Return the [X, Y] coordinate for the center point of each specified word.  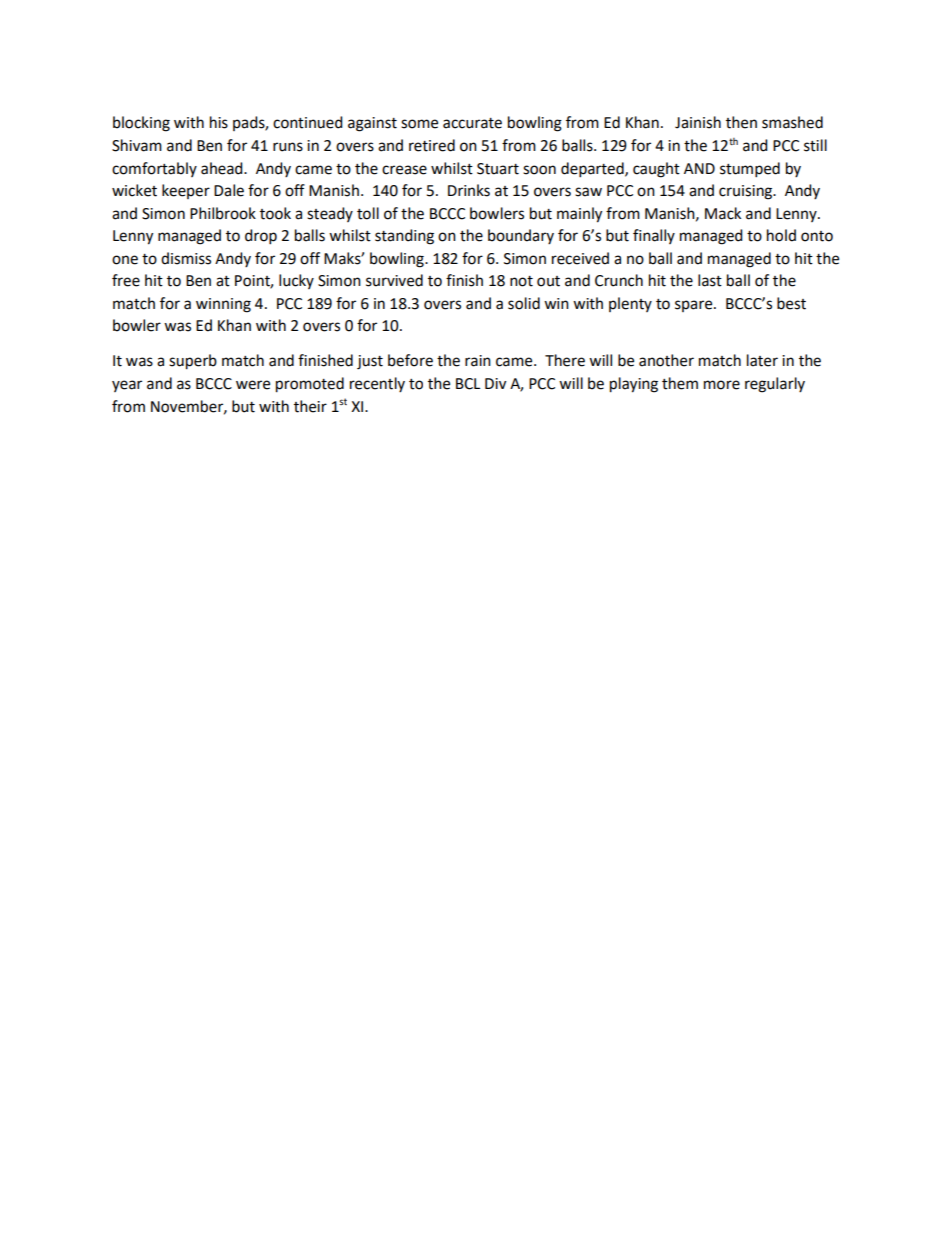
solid [524, 303]
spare [695, 306]
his [219, 122]
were [253, 385]
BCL [468, 384]
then [741, 122]
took [275, 213]
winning [223, 305]
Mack [723, 213]
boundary [521, 236]
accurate [472, 123]
